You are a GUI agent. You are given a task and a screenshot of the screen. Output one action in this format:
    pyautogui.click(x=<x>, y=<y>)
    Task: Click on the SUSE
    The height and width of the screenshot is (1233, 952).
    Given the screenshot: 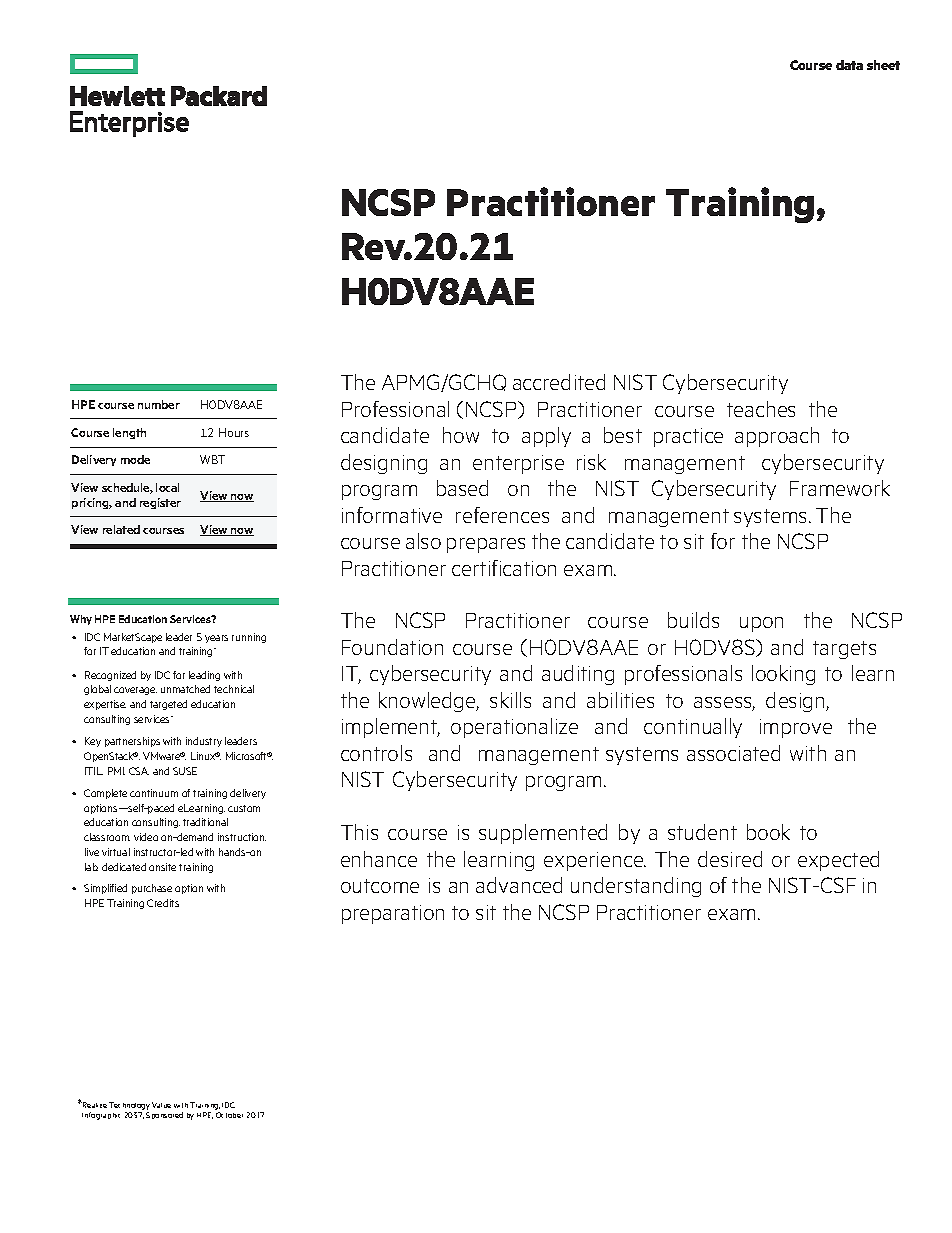 What is the action you would take?
    pyautogui.click(x=185, y=771)
